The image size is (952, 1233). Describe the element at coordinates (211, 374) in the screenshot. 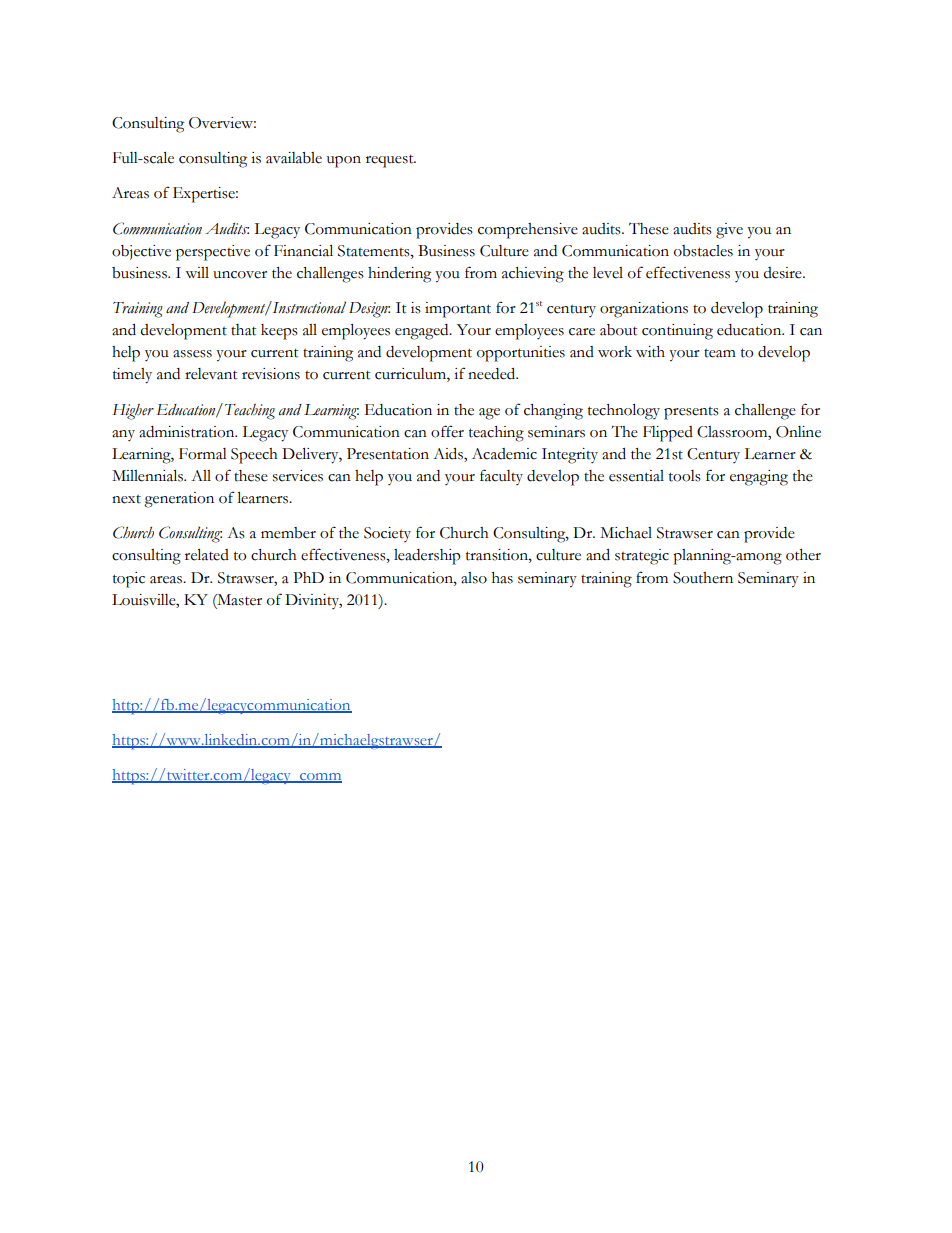

I see `relevant` at that location.
